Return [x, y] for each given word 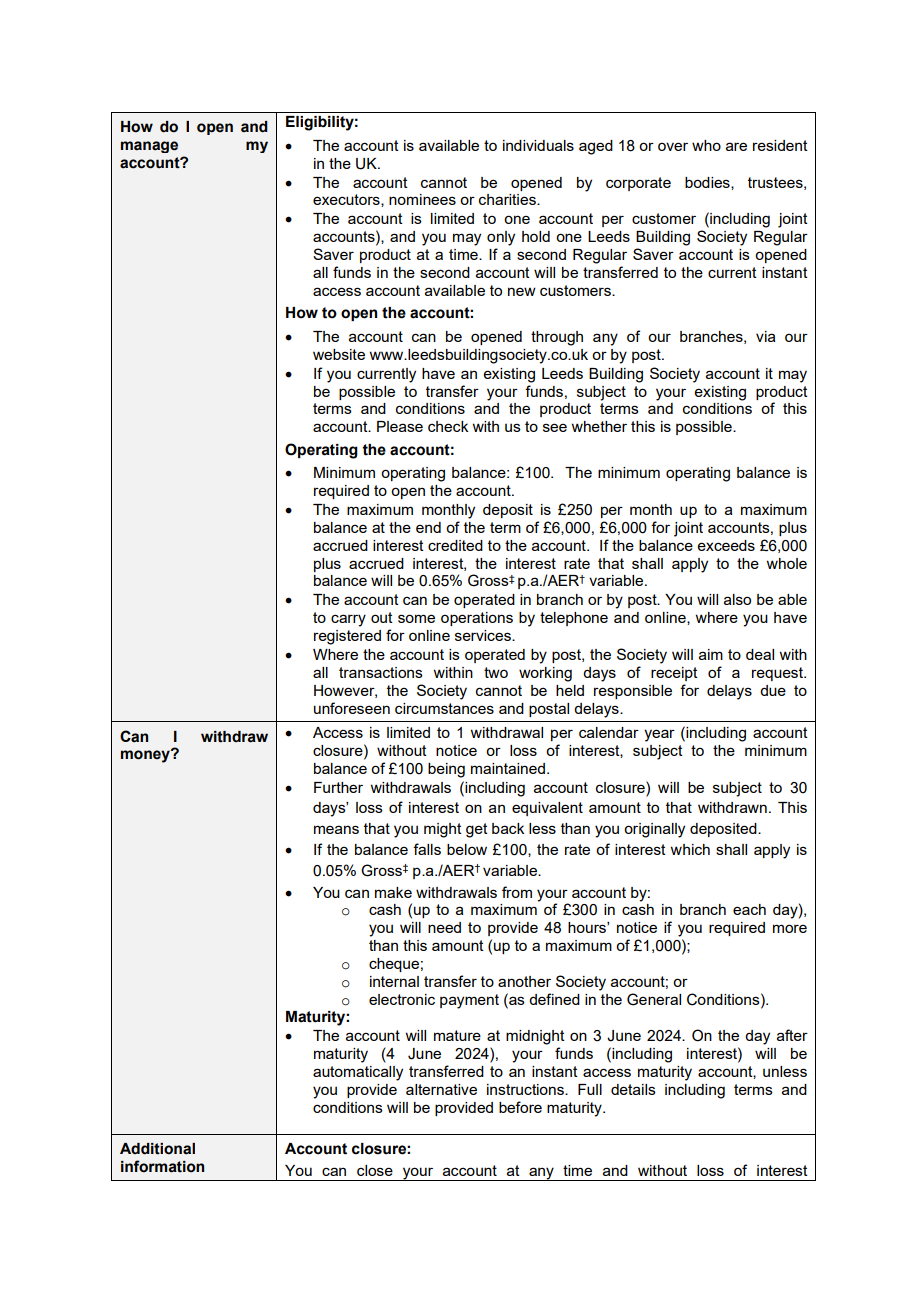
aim [711, 654]
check [448, 426]
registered [347, 637]
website [339, 354]
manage [149, 147]
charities [508, 199]
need [444, 927]
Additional [157, 1149]
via [766, 336]
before [520, 1107]
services [484, 635]
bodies [708, 183]
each [749, 909]
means [336, 829]
